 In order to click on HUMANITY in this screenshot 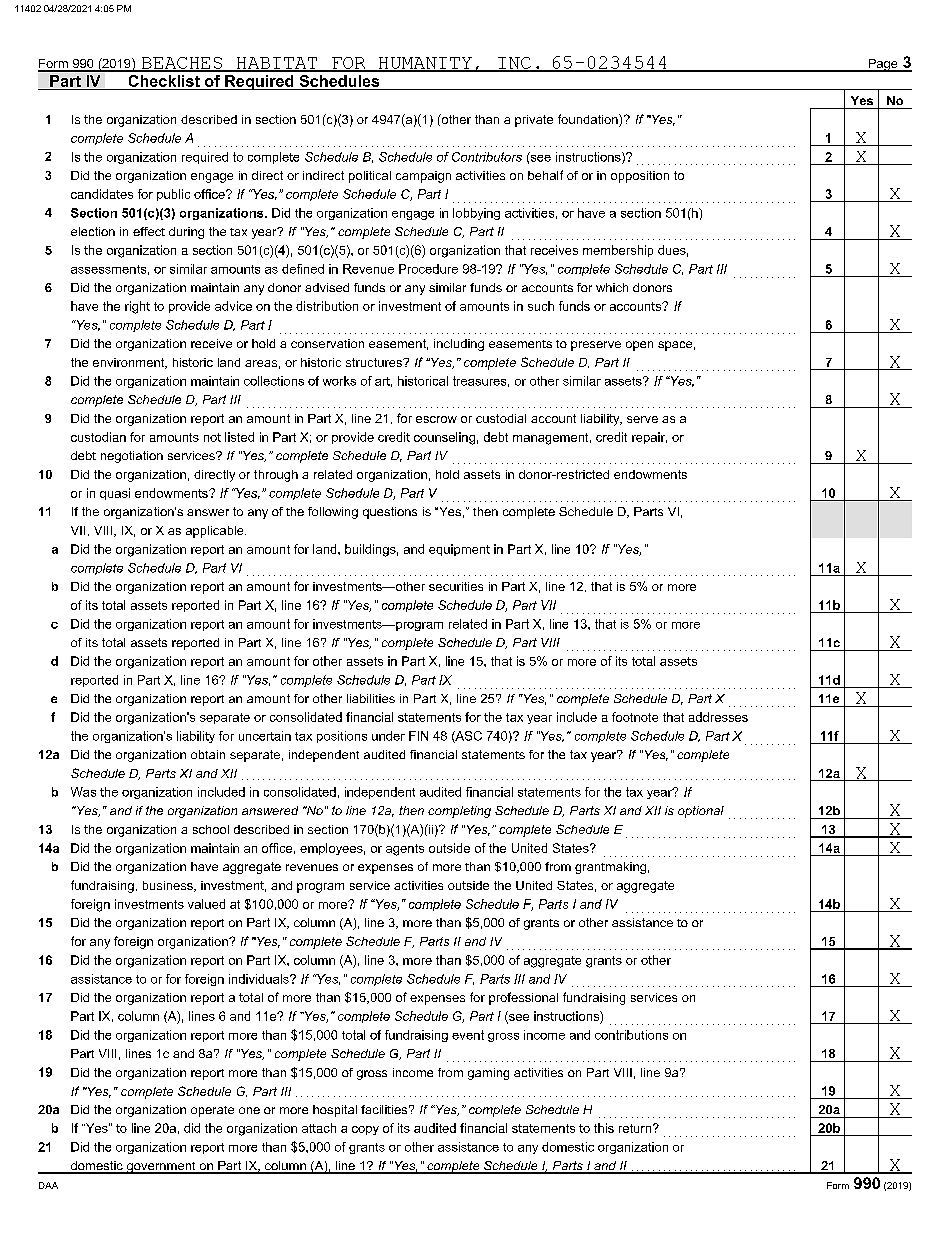, I will do `click(425, 64)`.
